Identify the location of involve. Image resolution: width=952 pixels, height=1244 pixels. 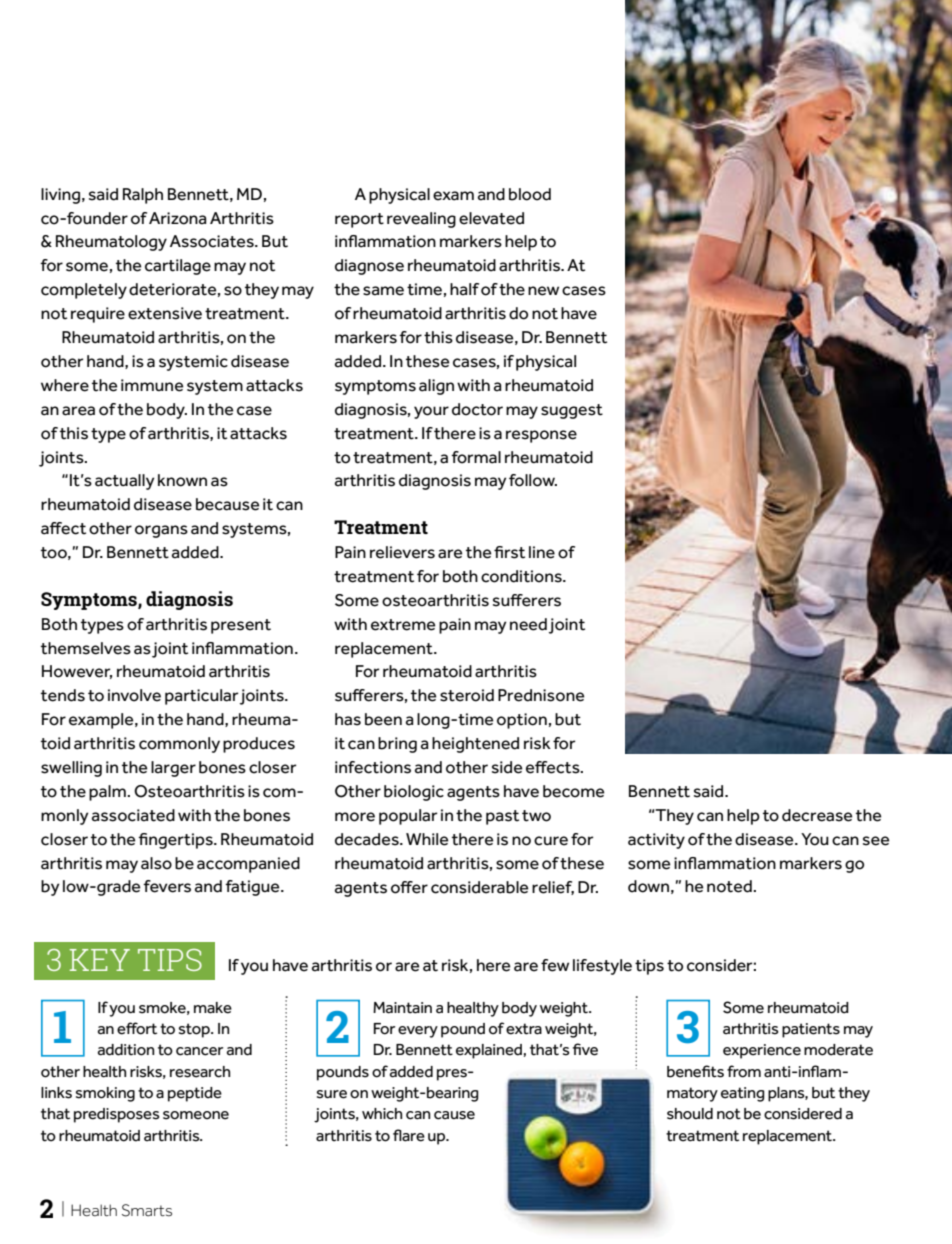
(134, 695).
